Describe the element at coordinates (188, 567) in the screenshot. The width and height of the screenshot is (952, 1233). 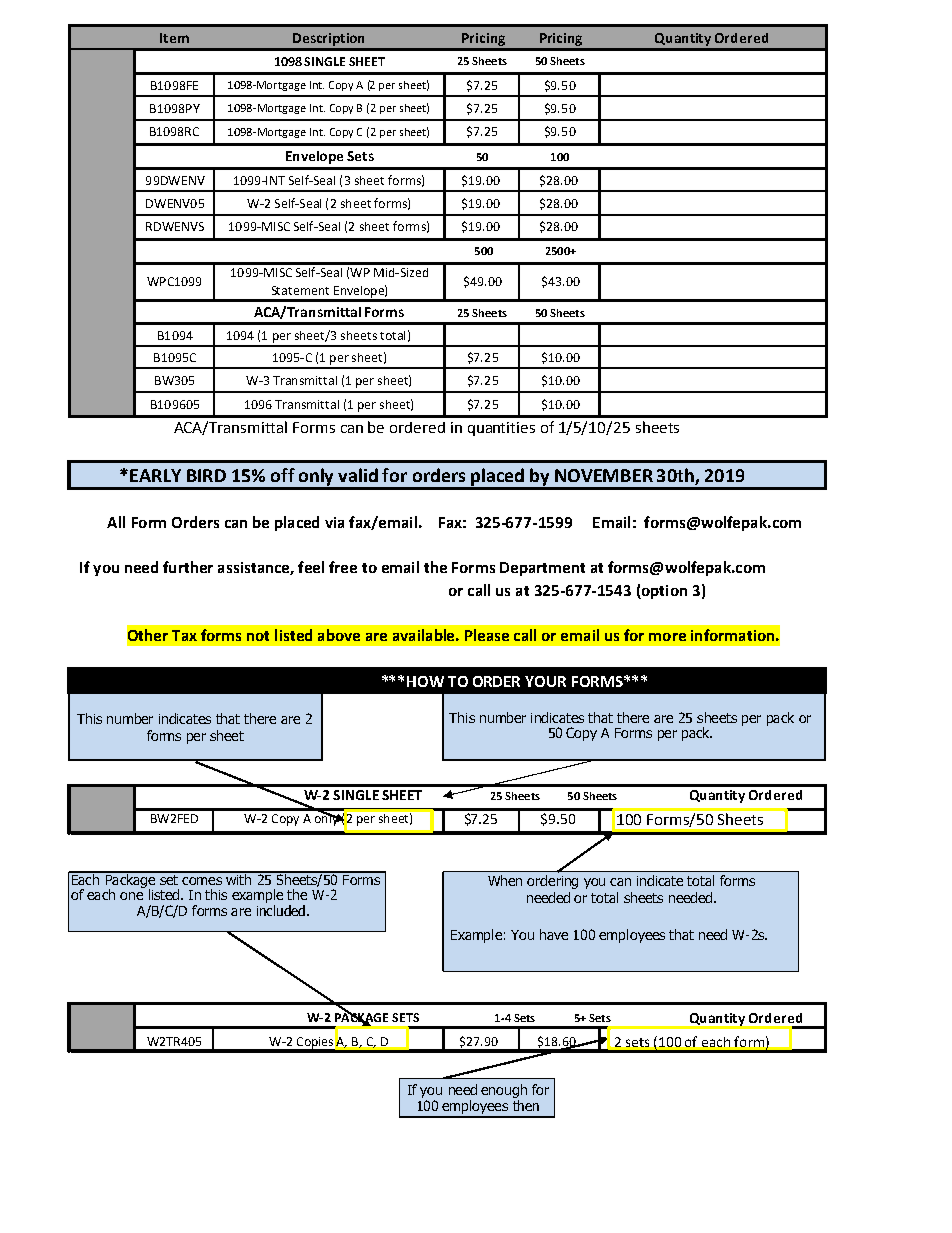
I see `further` at that location.
